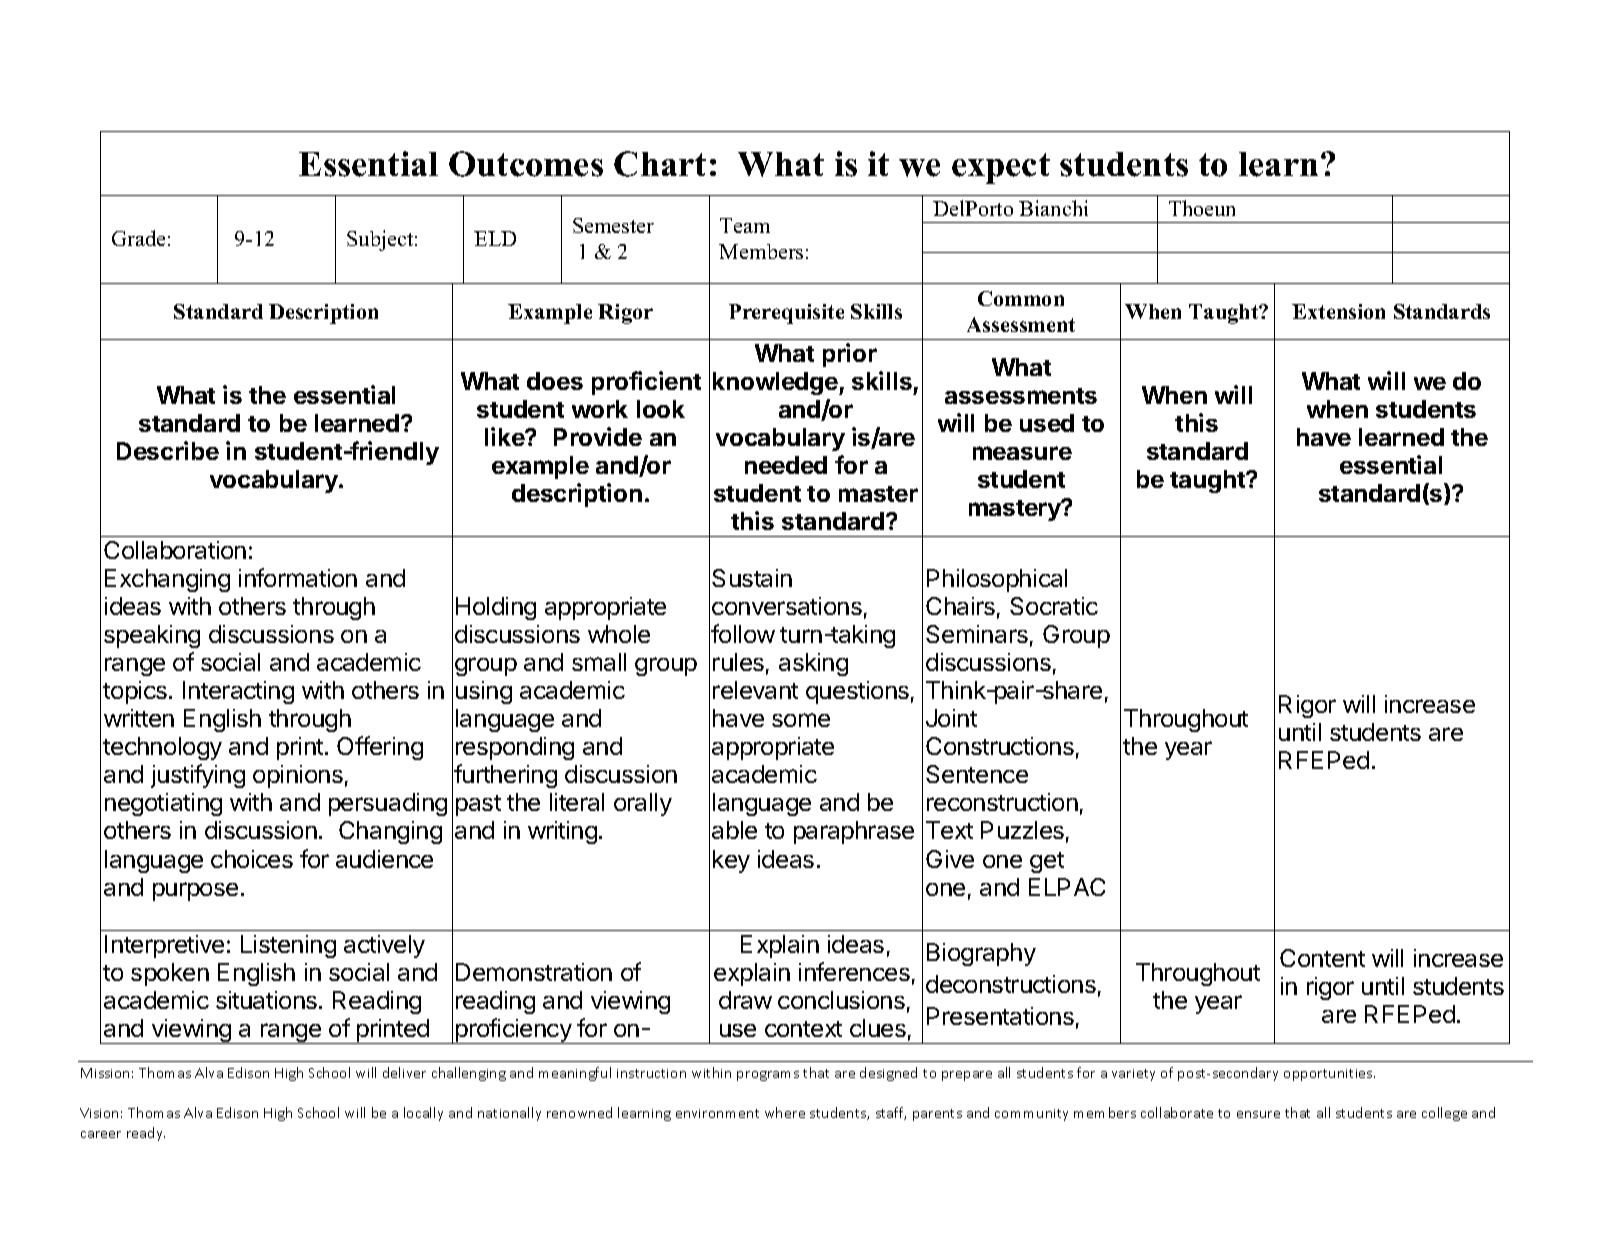 Image resolution: width=1610 pixels, height=1244 pixels. I want to click on Bianchi, so click(1053, 208).
